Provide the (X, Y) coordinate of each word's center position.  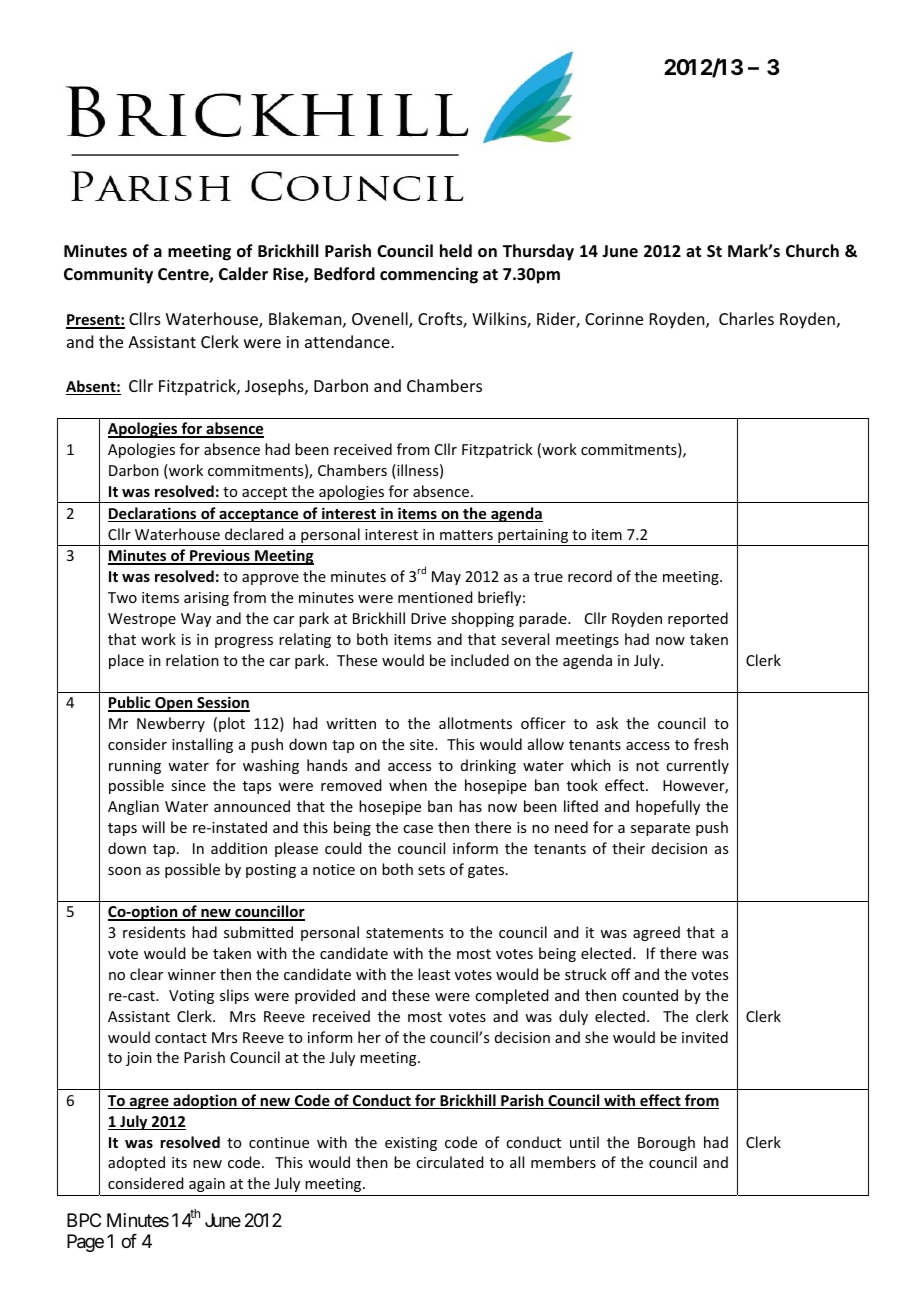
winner (192, 974)
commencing (429, 275)
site (423, 744)
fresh (711, 744)
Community (108, 275)
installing (202, 745)
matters (466, 535)
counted (650, 995)
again (207, 1185)
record (590, 576)
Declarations (153, 514)
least (434, 974)
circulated (449, 1162)
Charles (746, 318)
